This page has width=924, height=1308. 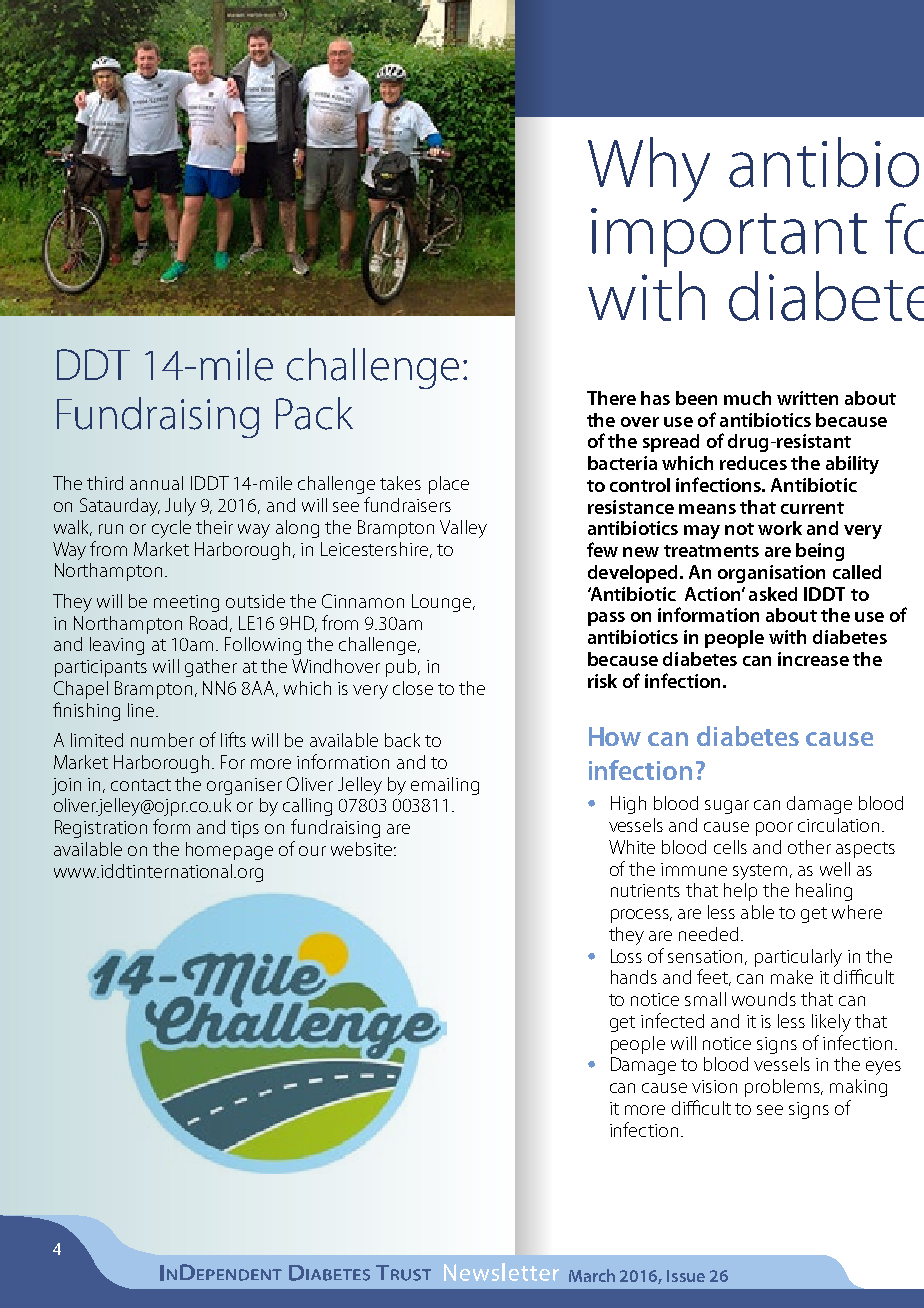 I want to click on important, so click(x=729, y=237).
